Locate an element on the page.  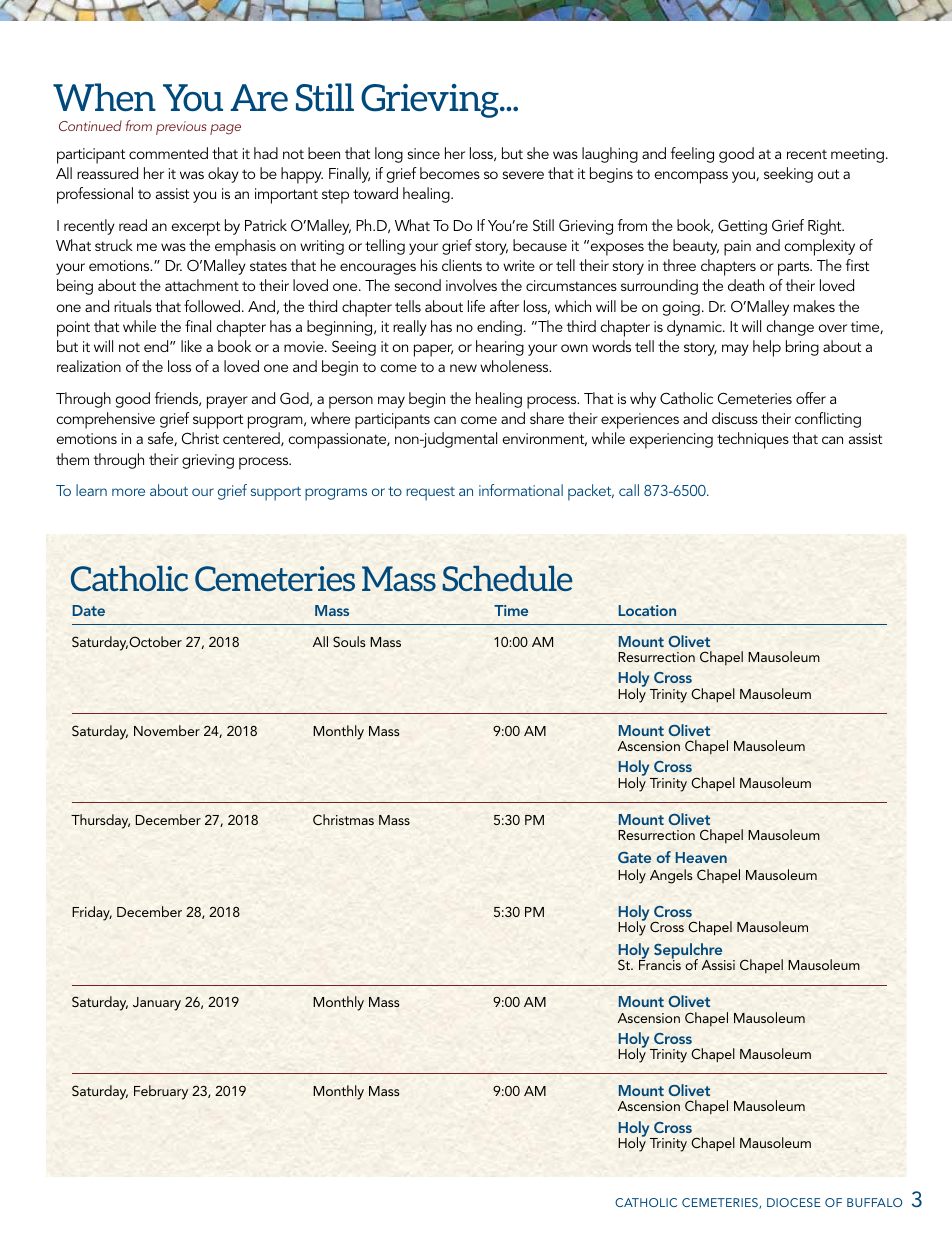
Assisi is located at coordinates (718, 965).
